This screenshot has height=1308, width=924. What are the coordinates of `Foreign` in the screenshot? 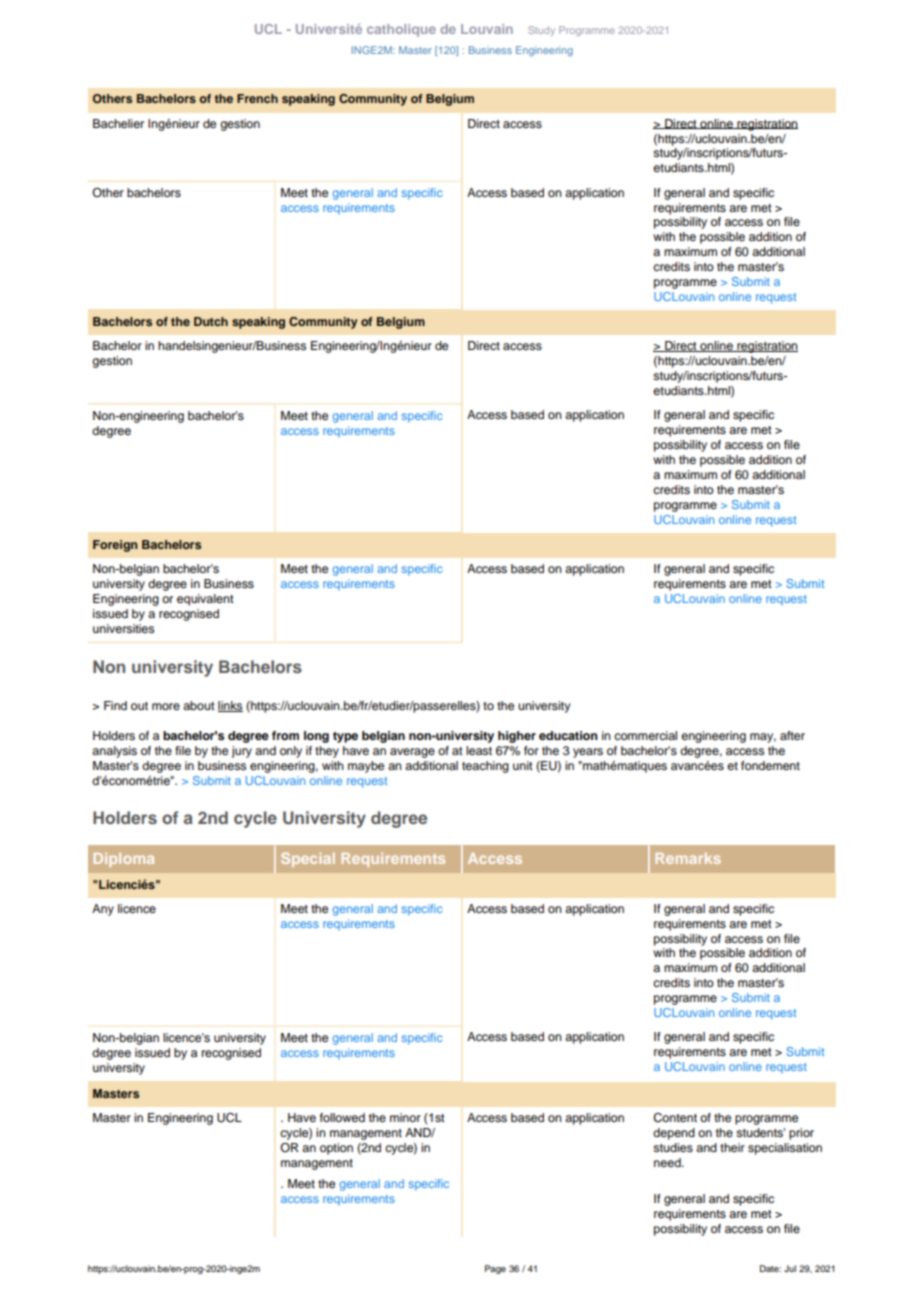 It's located at (115, 546).
